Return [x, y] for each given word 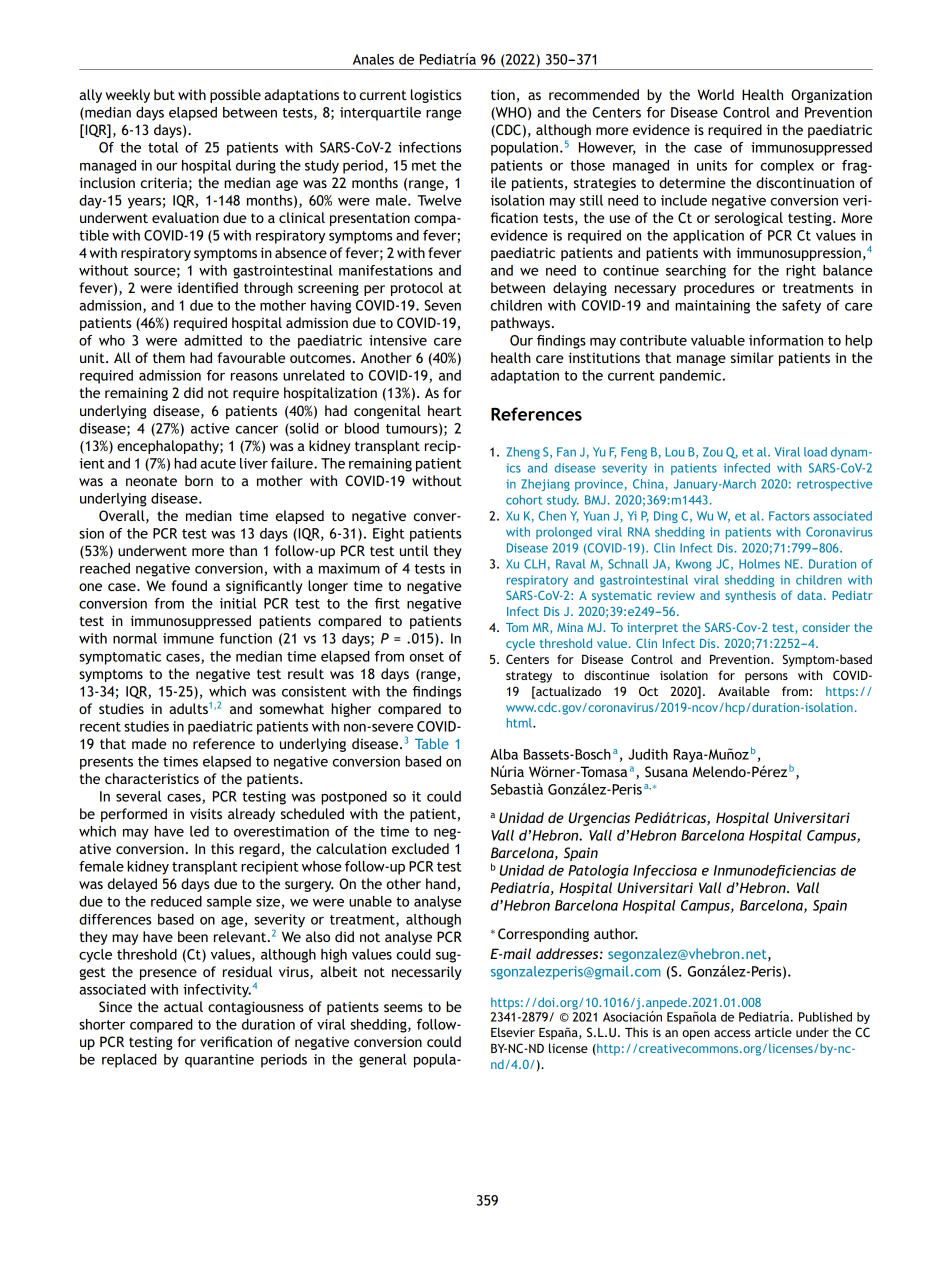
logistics [436, 96]
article [773, 1032]
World [715, 94]
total [163, 147]
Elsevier [513, 1032]
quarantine [219, 1061]
